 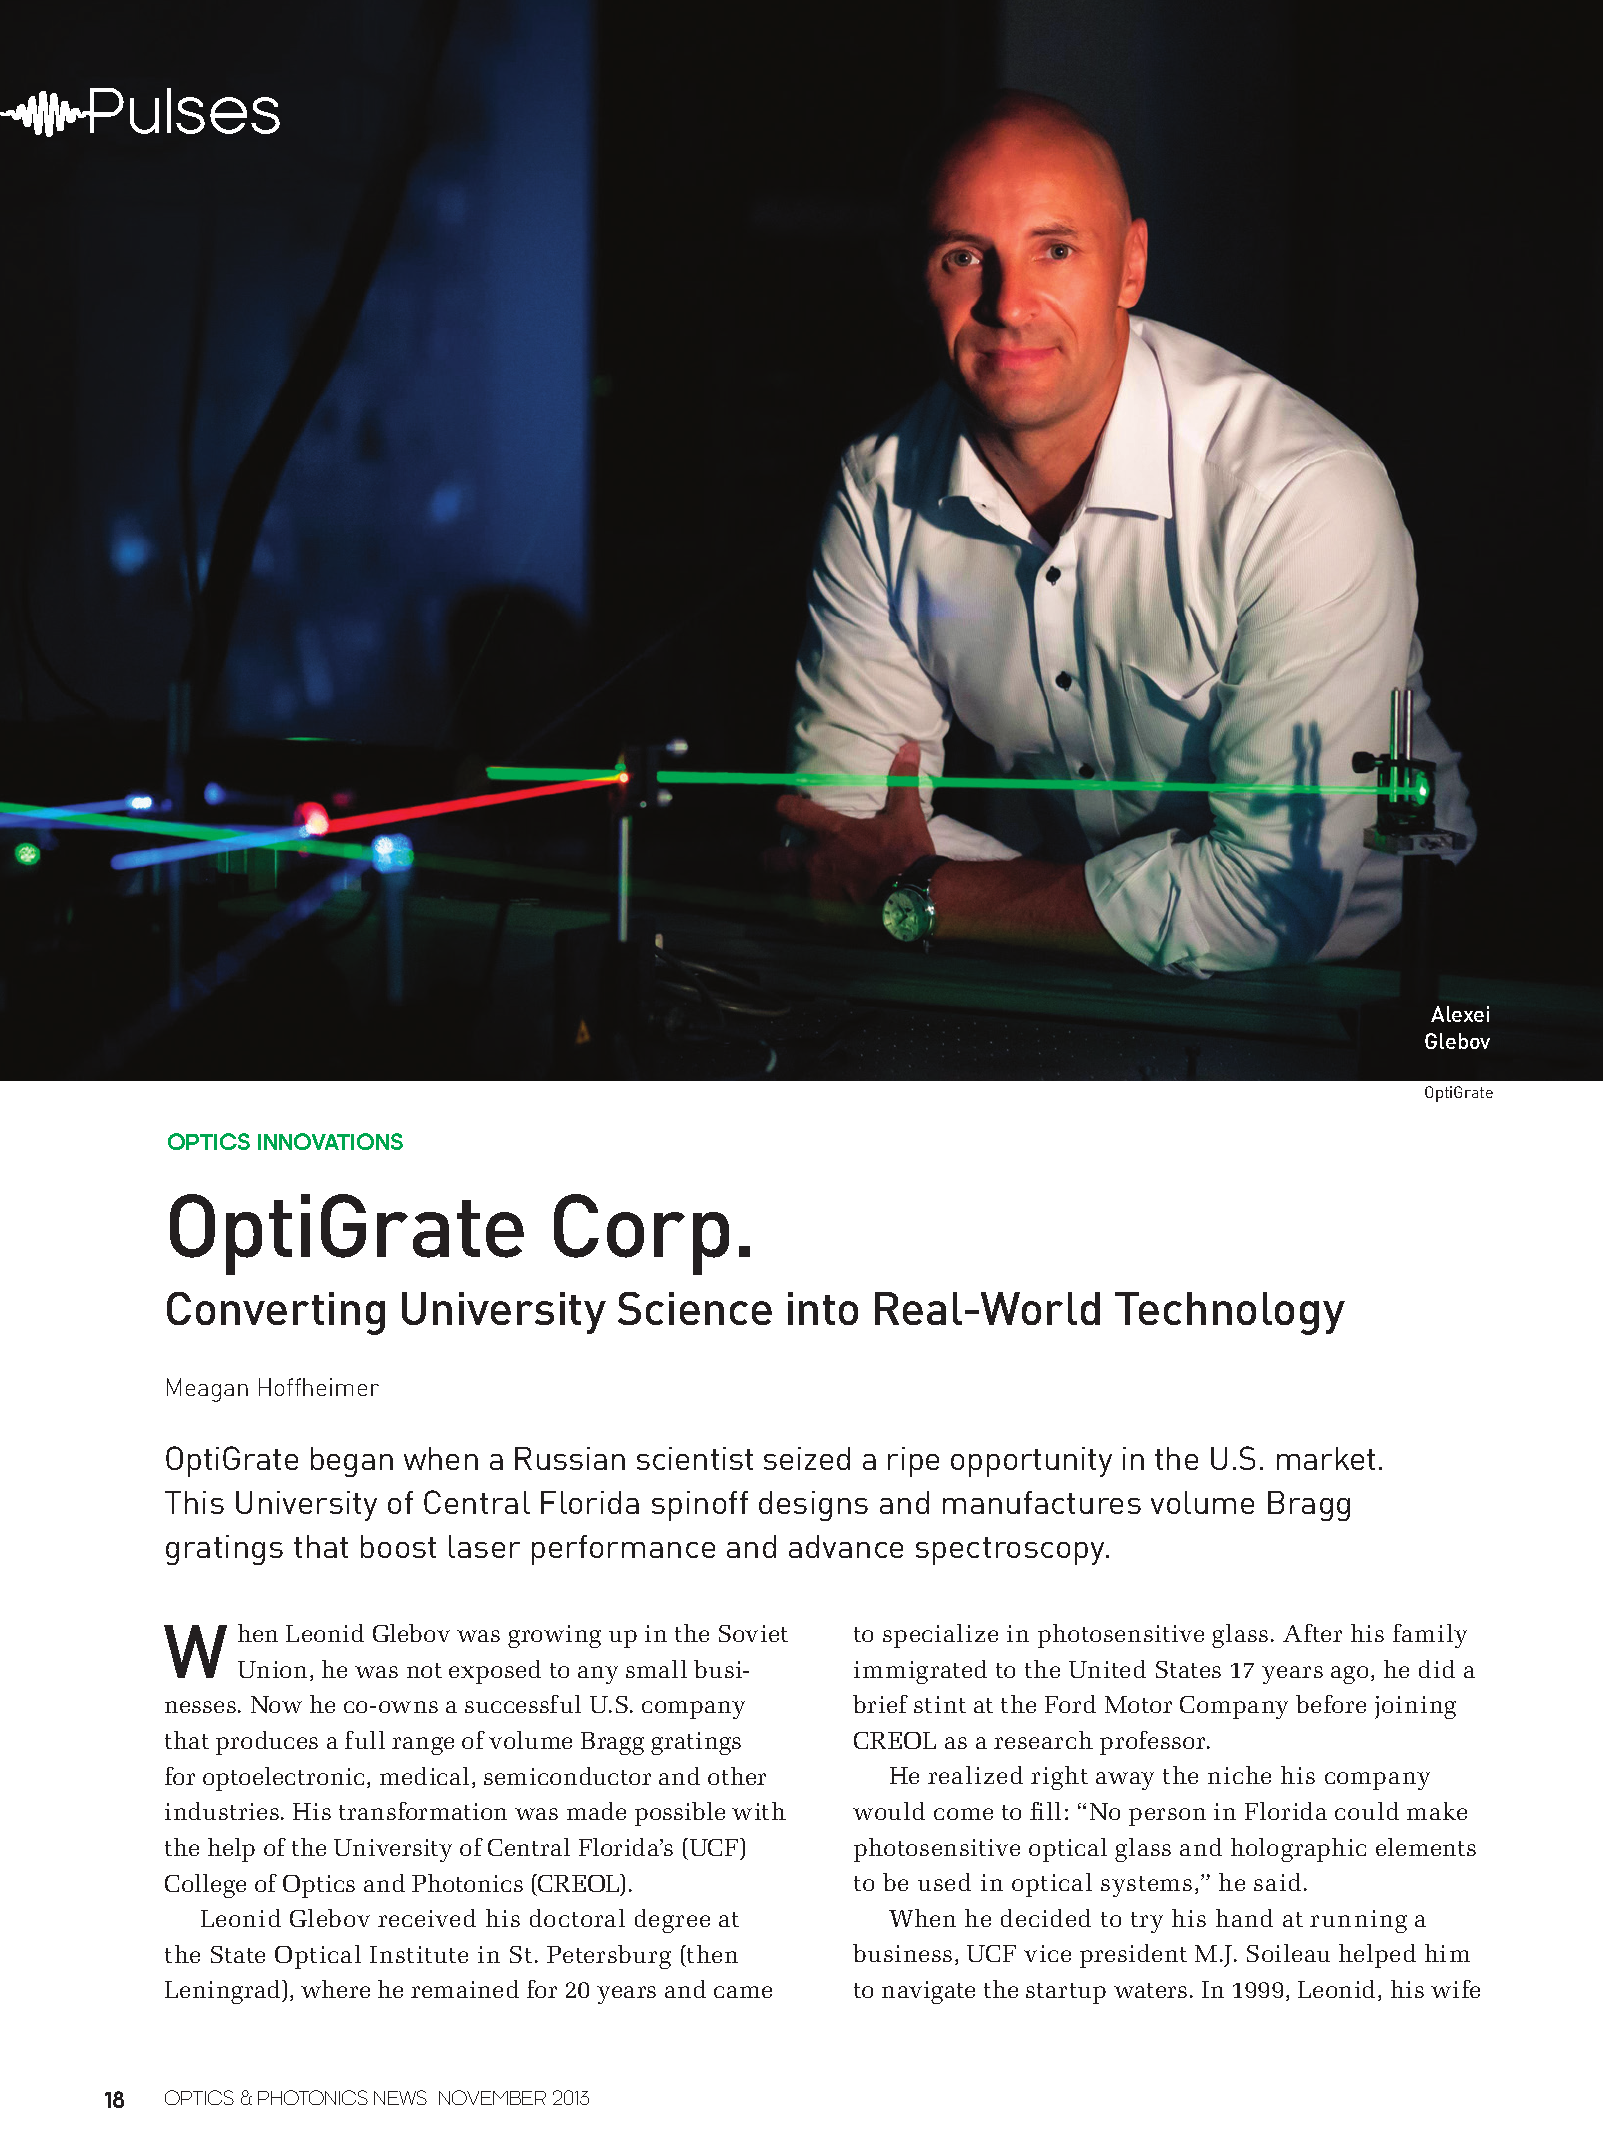 I want to click on Technology, so click(x=1230, y=1313).
